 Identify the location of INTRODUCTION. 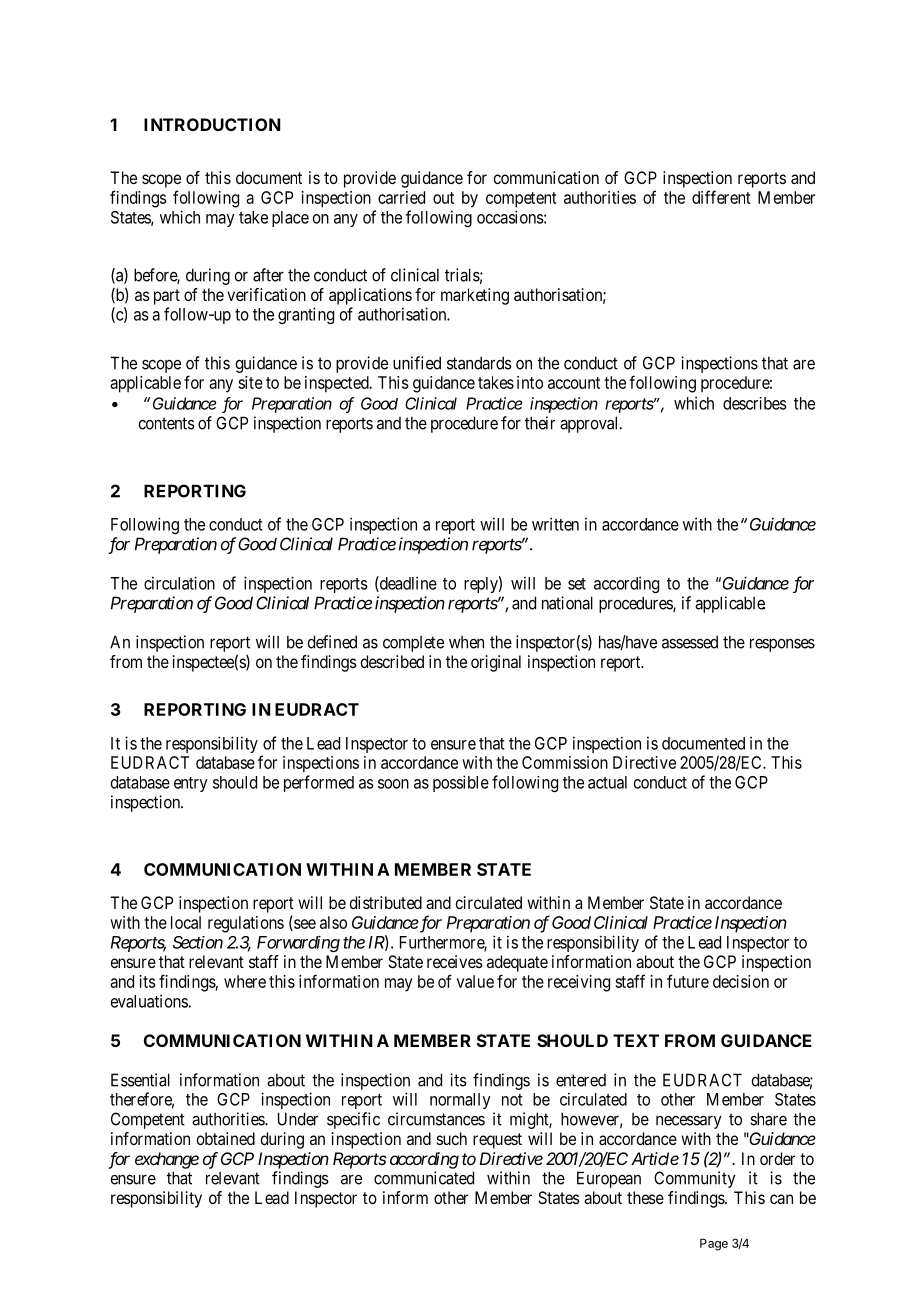
(212, 124).
